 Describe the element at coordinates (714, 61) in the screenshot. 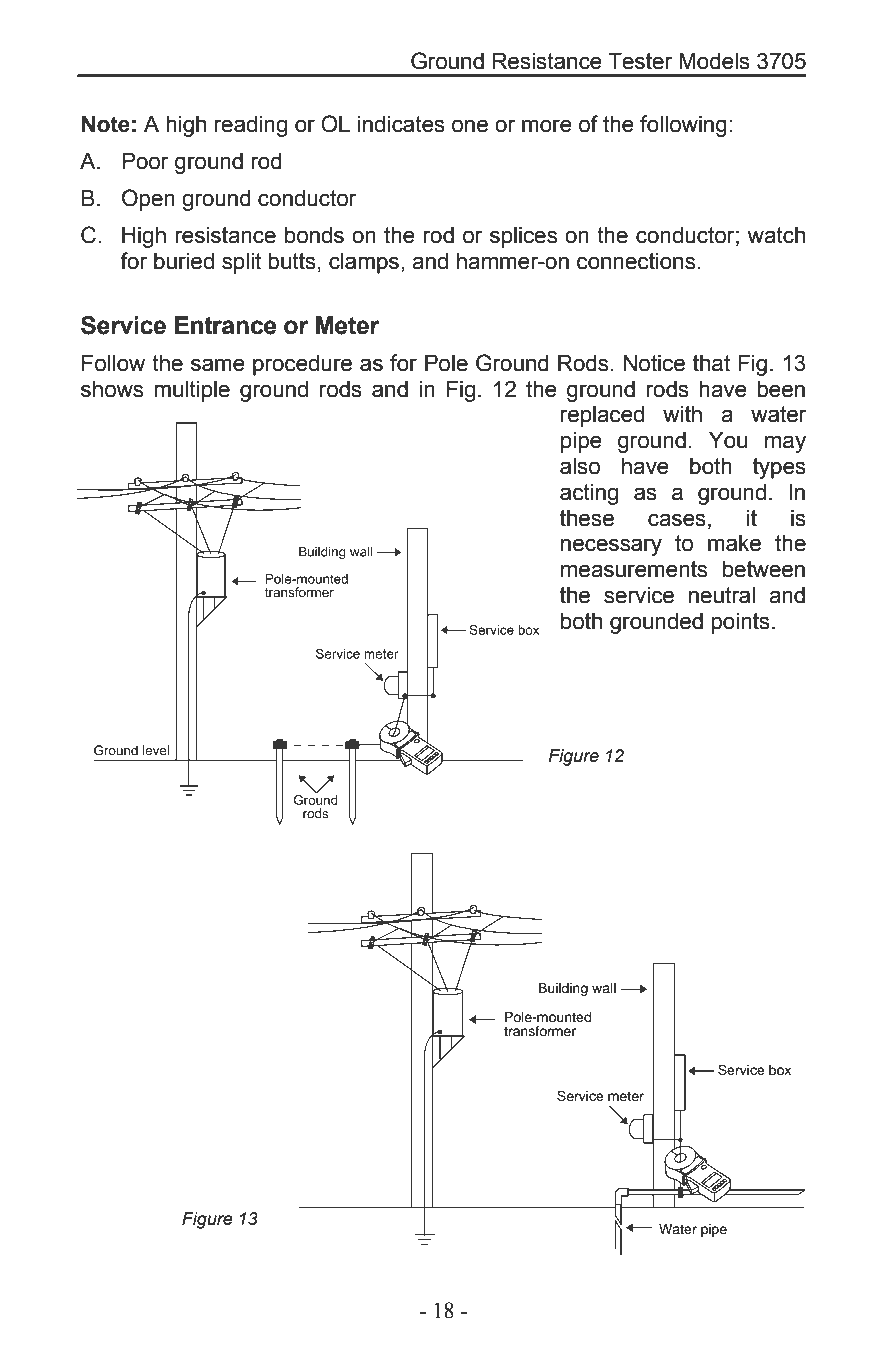

I see `Models` at that location.
